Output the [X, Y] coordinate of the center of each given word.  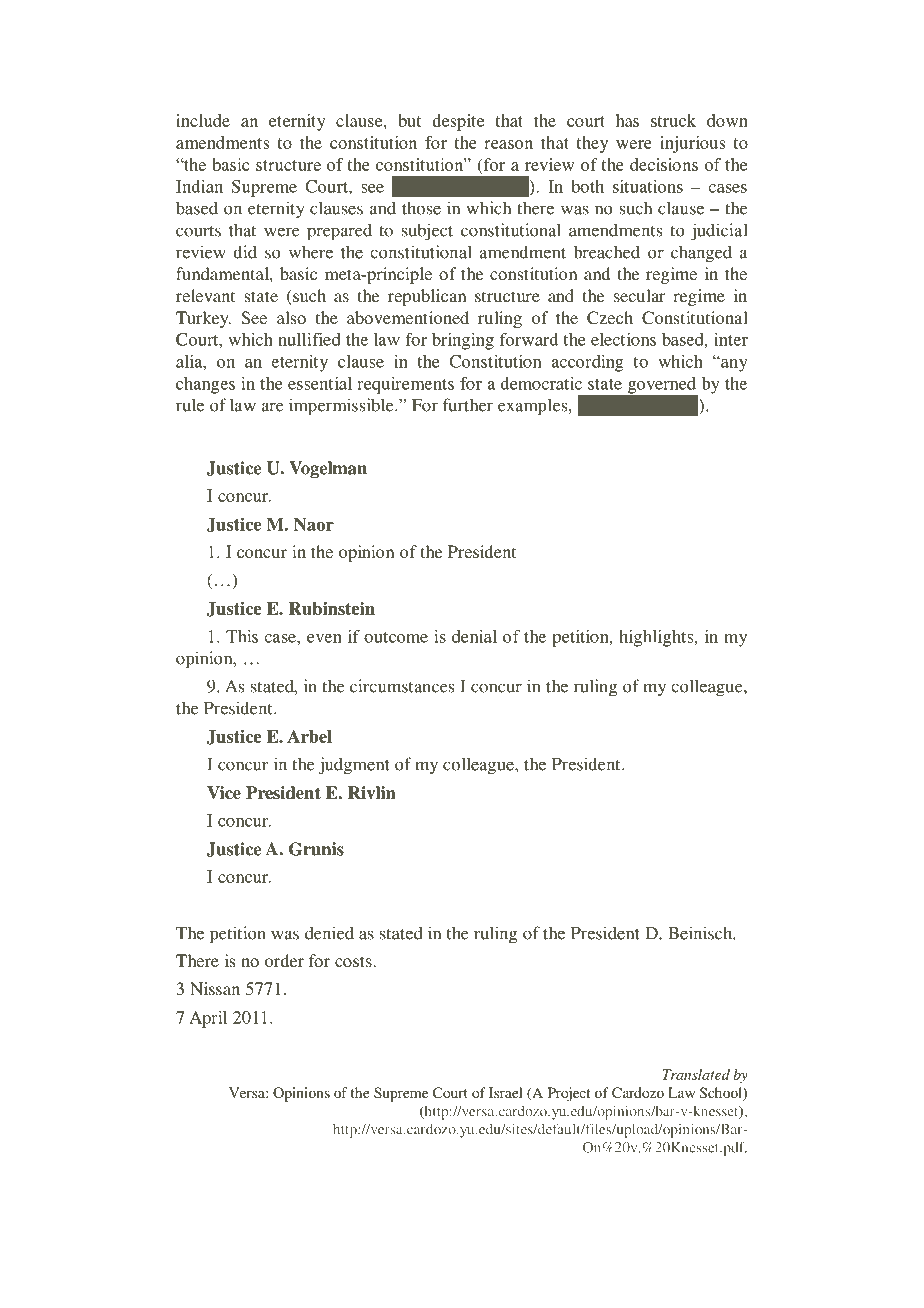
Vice [224, 793]
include [203, 120]
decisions [664, 164]
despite [458, 122]
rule [190, 405]
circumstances [402, 686]
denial [474, 636]
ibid [681, 405]
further [468, 405]
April [208, 1019]
